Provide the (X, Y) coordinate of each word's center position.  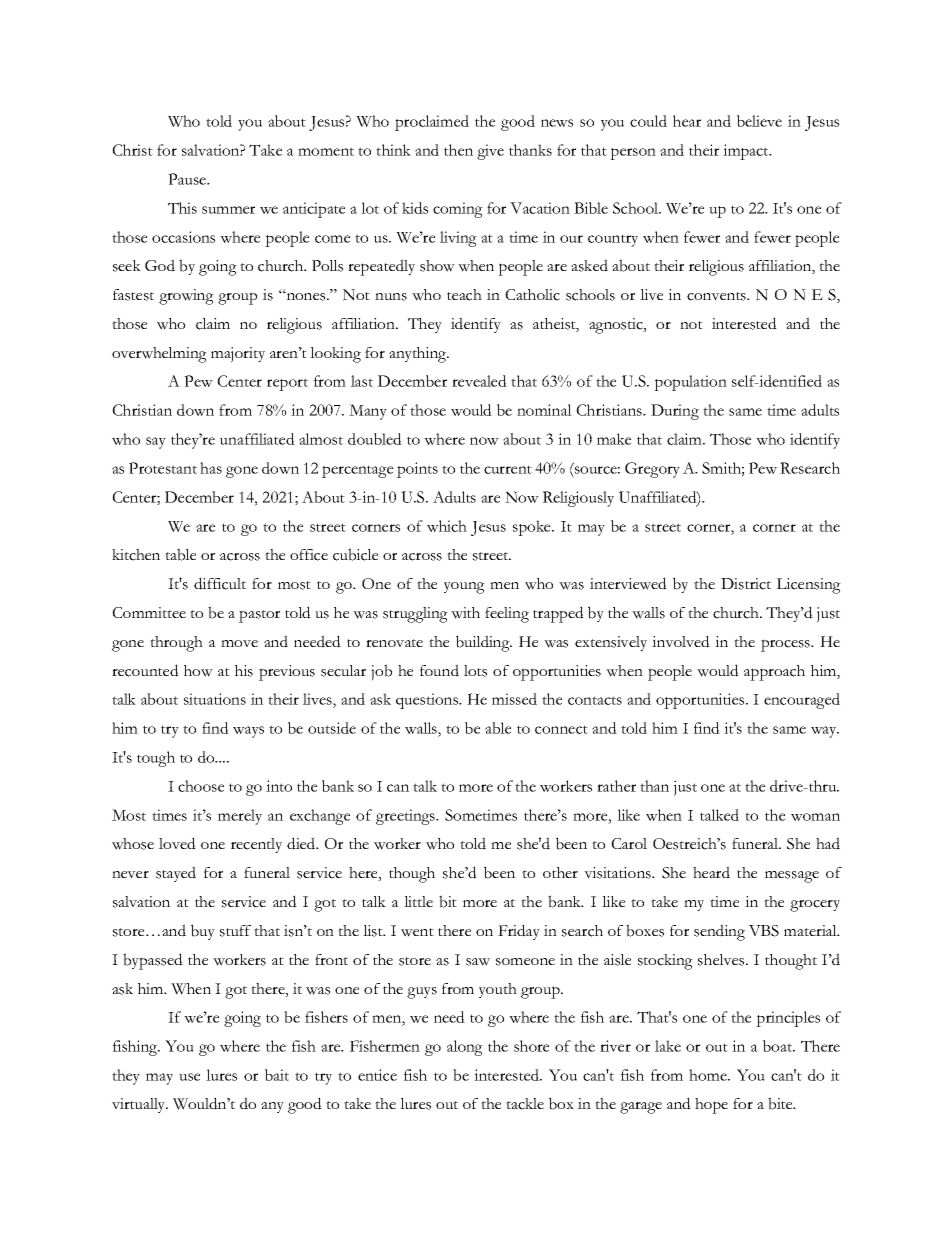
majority (238, 355)
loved (177, 843)
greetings (406, 817)
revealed (479, 381)
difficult (220, 583)
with (465, 613)
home (709, 1075)
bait (277, 1075)
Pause (188, 179)
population (690, 383)
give (490, 152)
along (465, 1048)
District (746, 584)
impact (747, 152)
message (792, 877)
